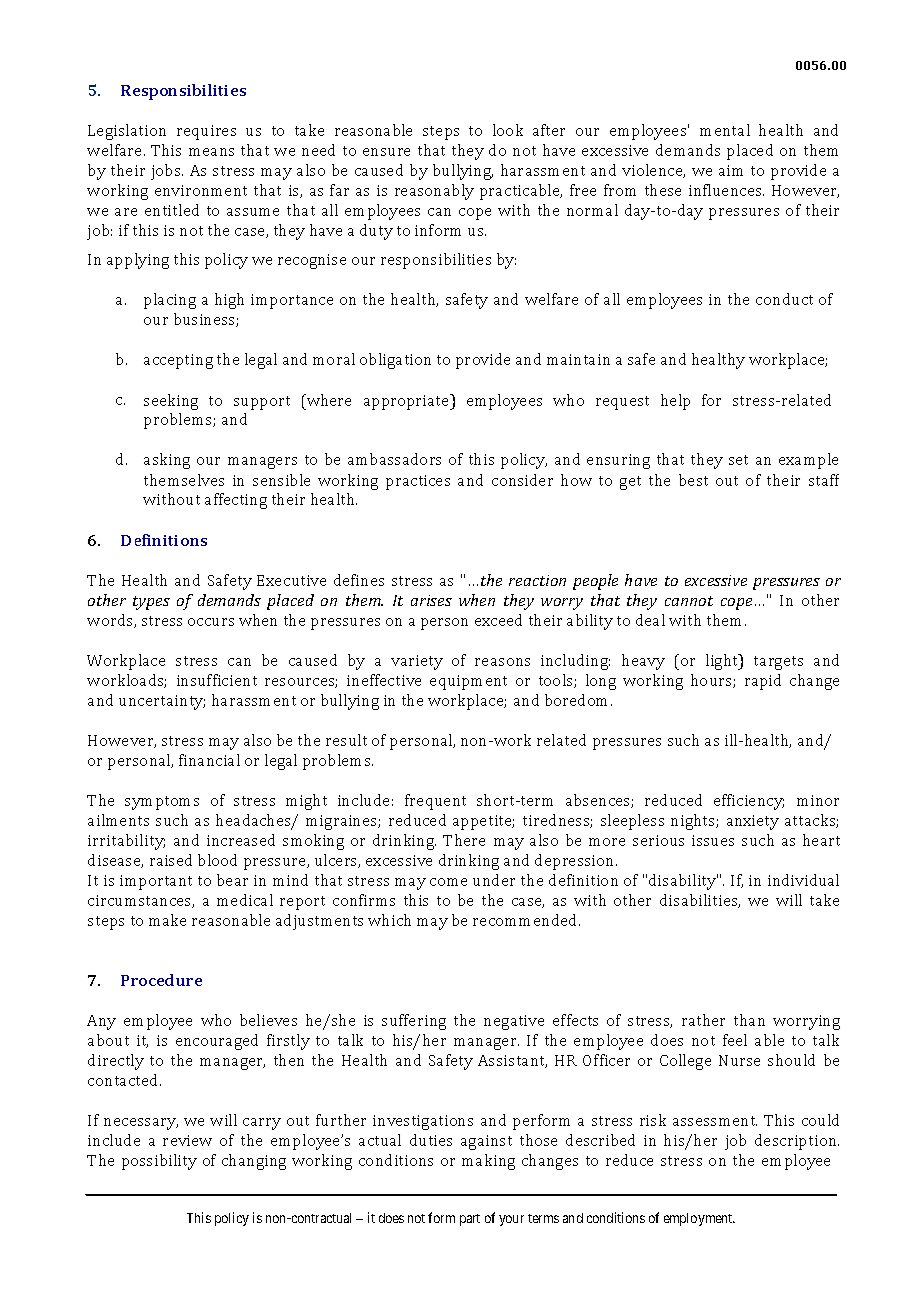 Image resolution: width=924 pixels, height=1307 pixels. Describe the element at coordinates (418, 482) in the page. I see `practices` at that location.
